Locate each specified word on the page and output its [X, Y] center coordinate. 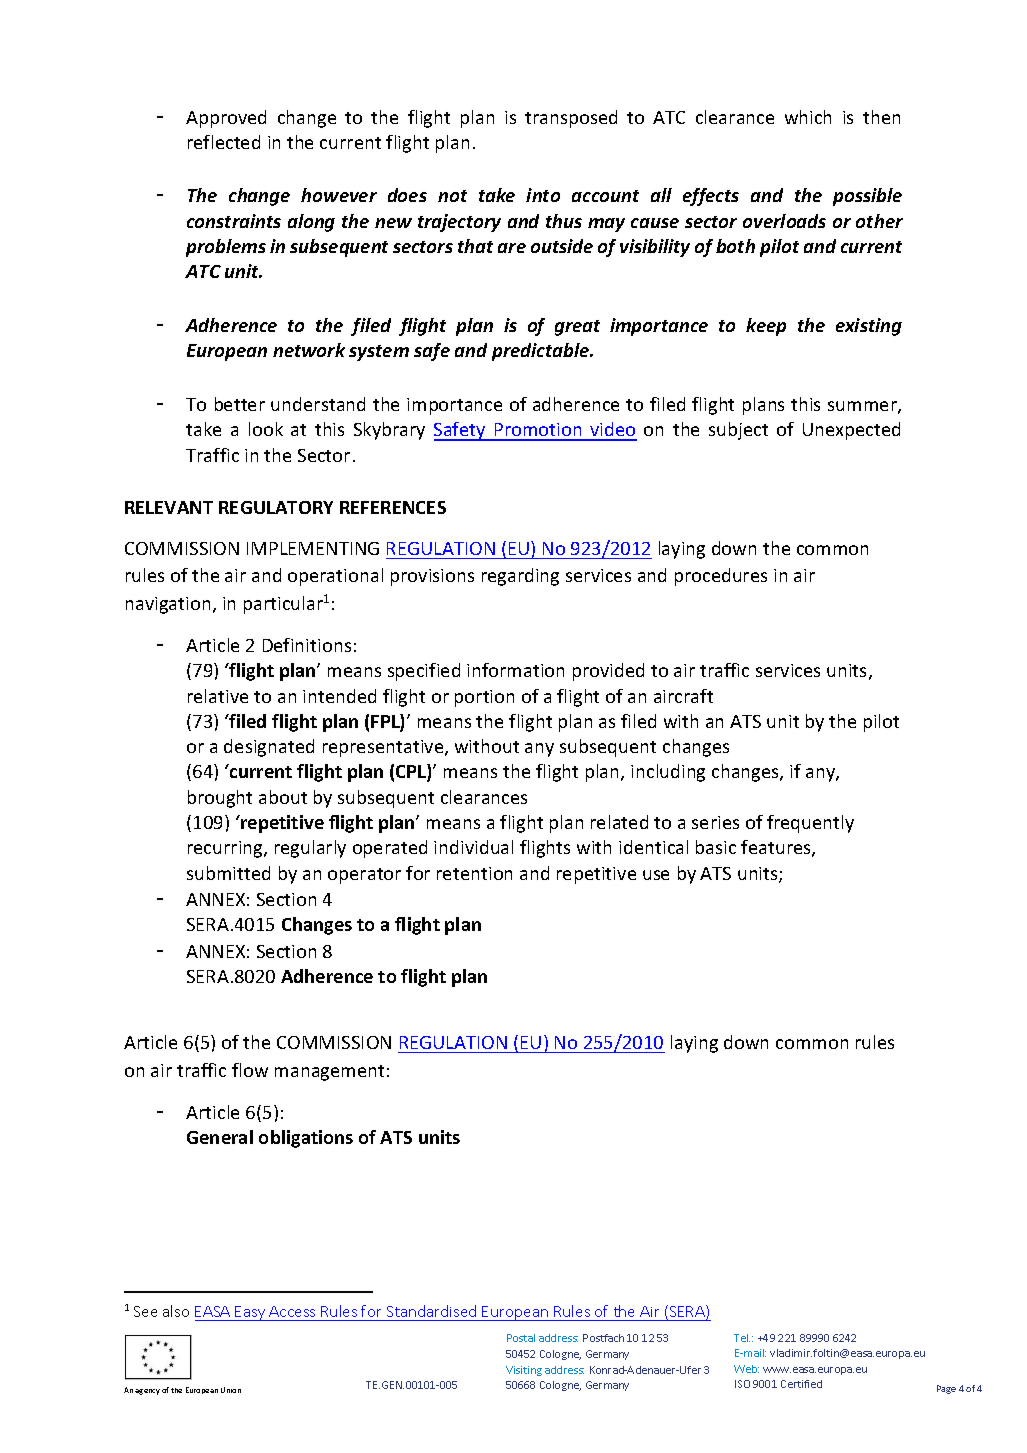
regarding [520, 577]
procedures [721, 577]
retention [474, 873]
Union [231, 1390]
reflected [224, 142]
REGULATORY [276, 507]
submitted [228, 873]
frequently [810, 824]
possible [867, 197]
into [543, 195]
